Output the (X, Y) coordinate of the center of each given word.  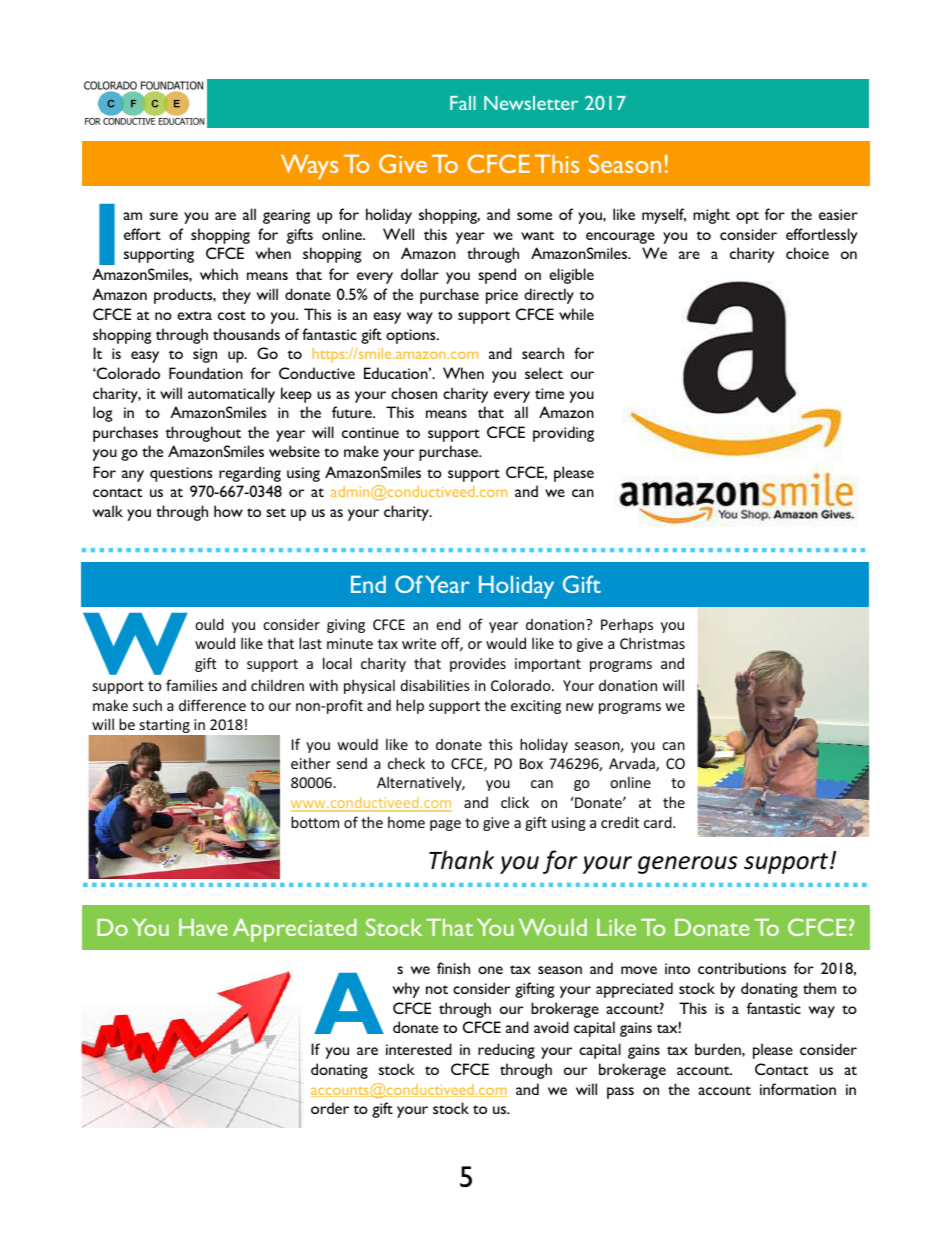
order (330, 1108)
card (659, 822)
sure (164, 216)
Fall (463, 103)
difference (212, 705)
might (711, 216)
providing (563, 434)
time (549, 393)
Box (531, 763)
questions (181, 474)
